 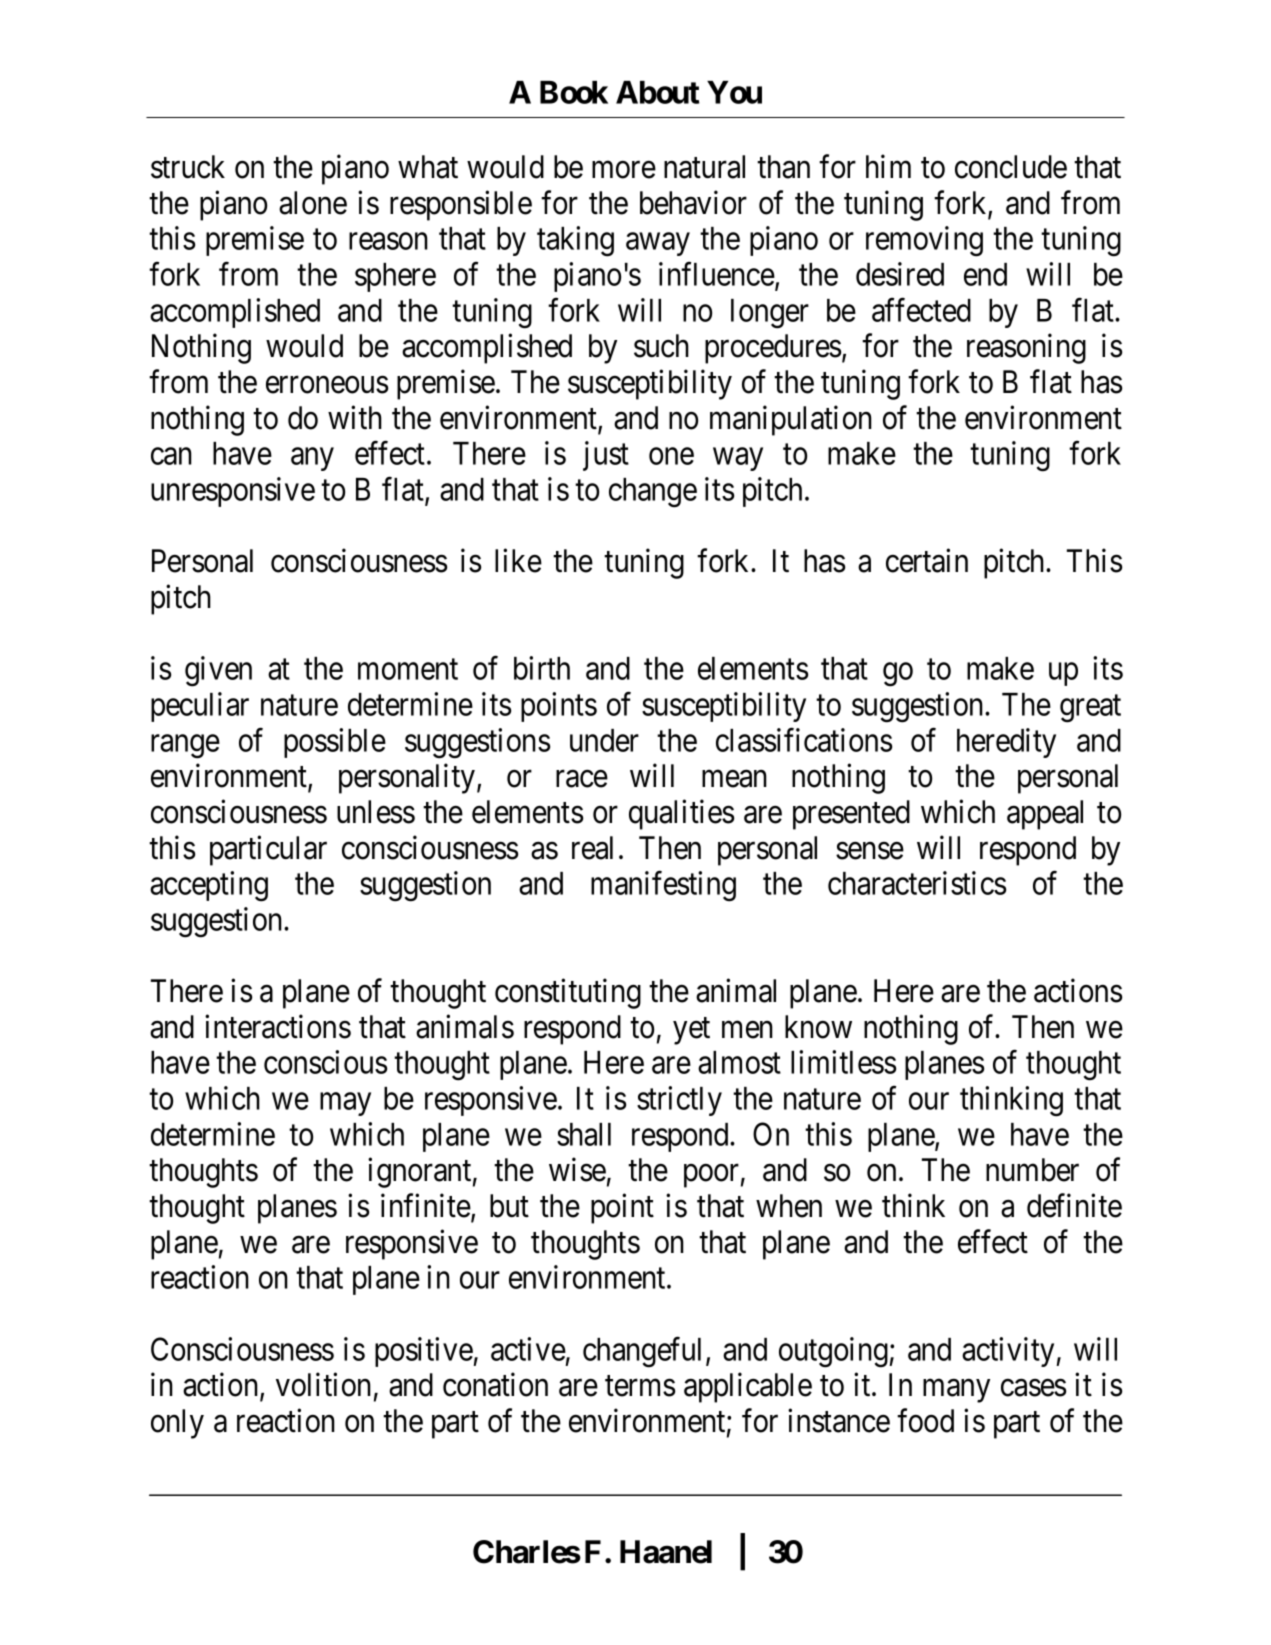 I want to click on under, so click(x=604, y=740).
